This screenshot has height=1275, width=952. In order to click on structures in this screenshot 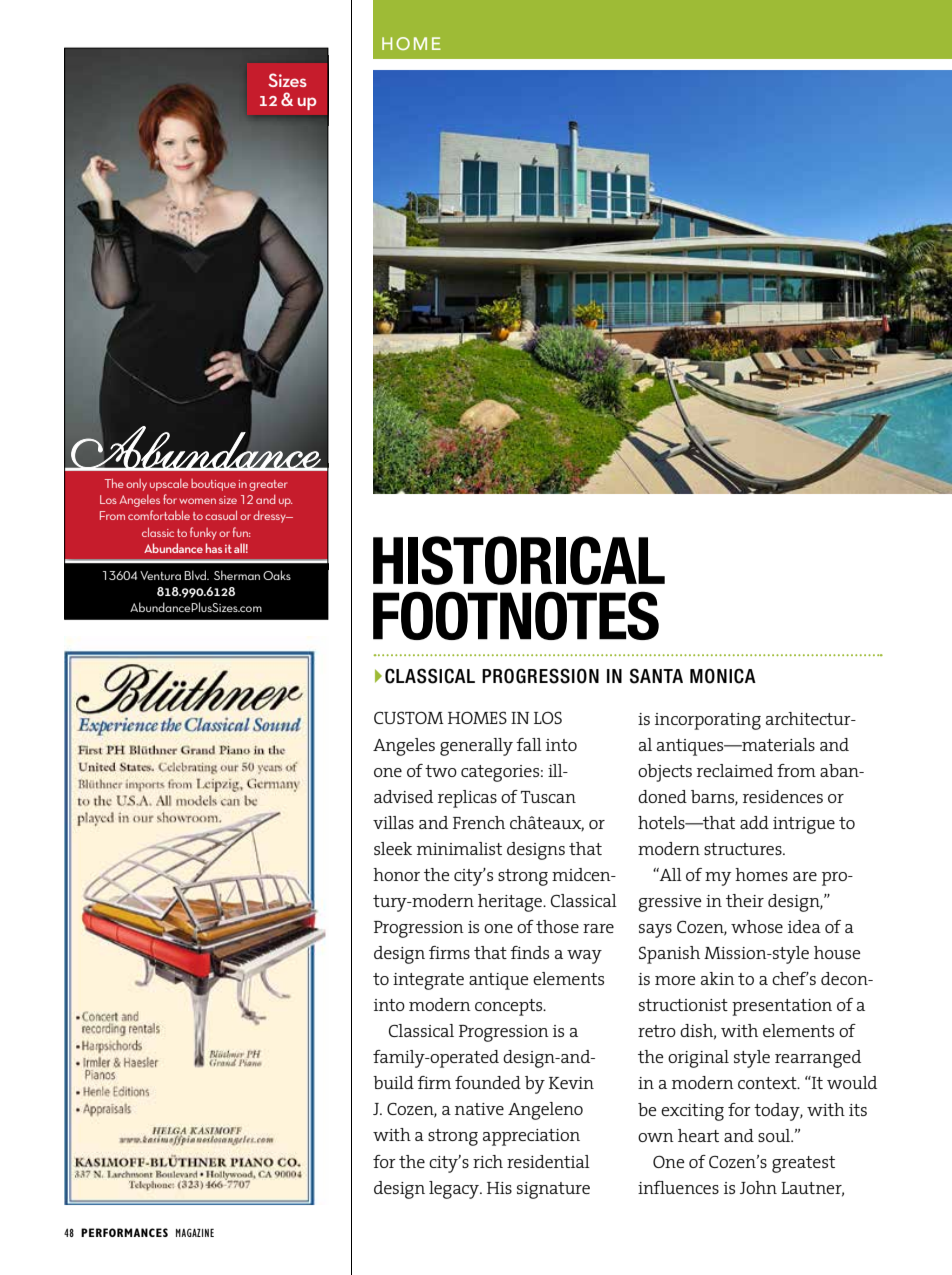, I will do `click(744, 849)`.
